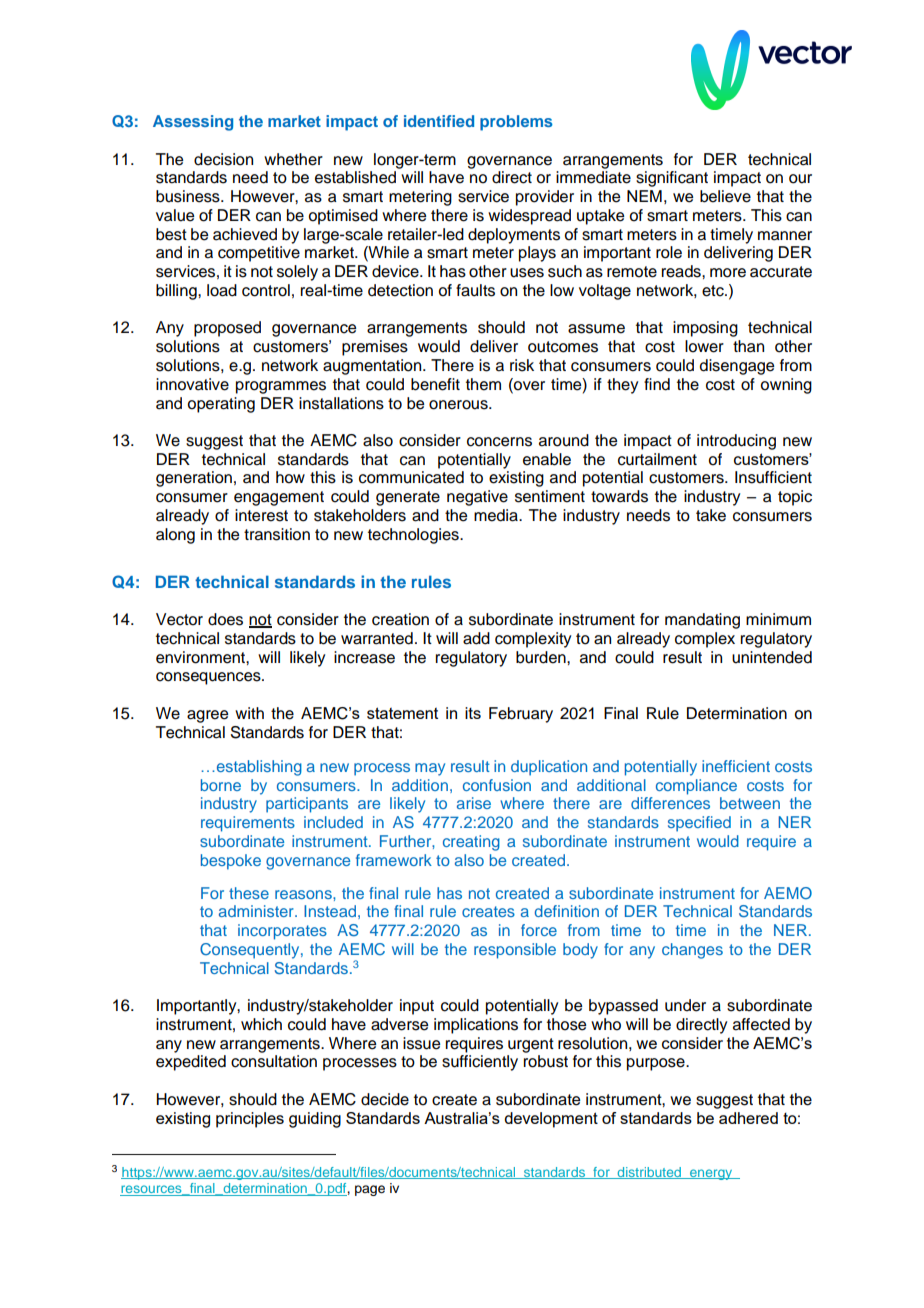  I want to click on confusion, so click(497, 785).
